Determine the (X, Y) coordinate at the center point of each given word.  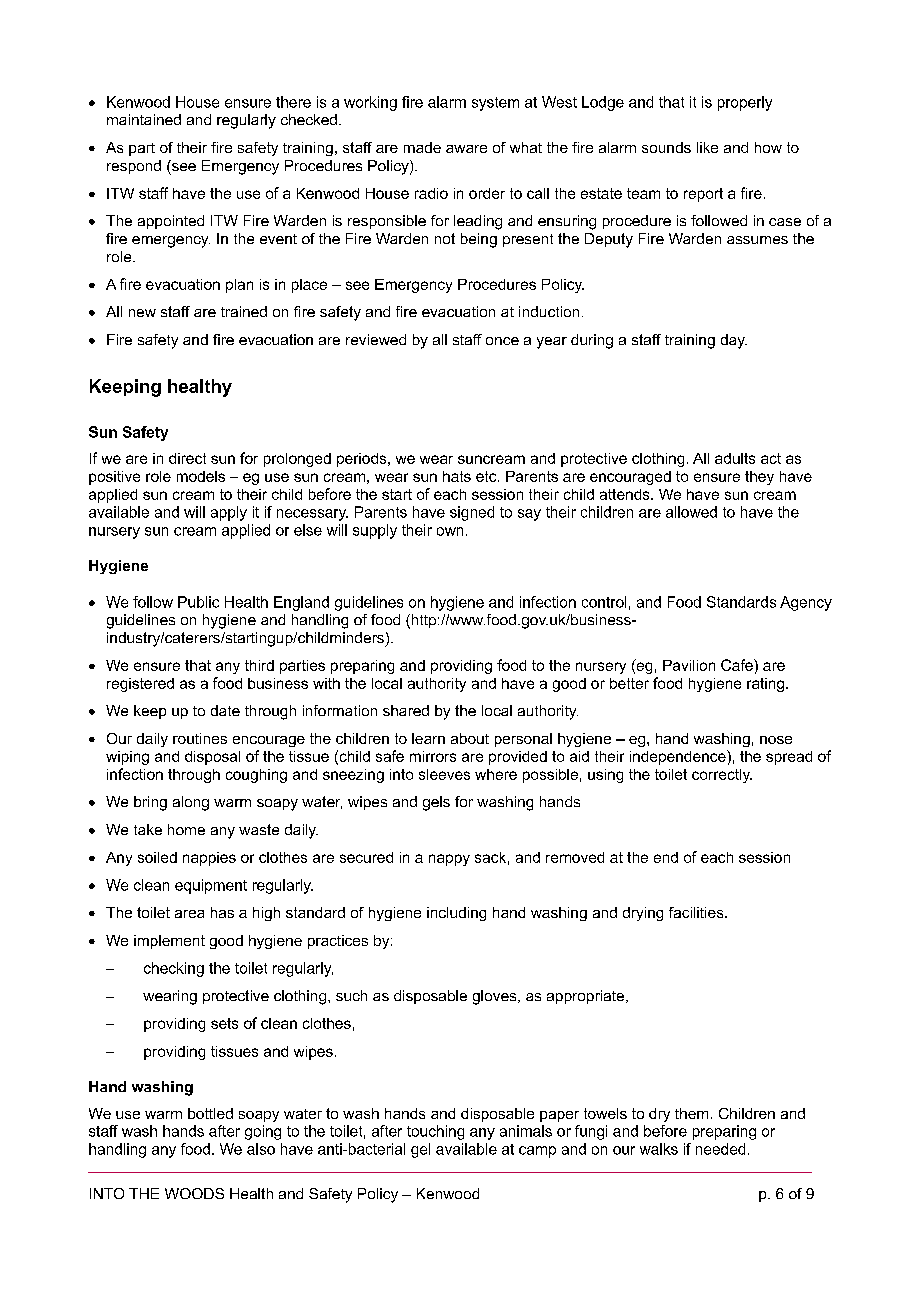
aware (466, 149)
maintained (144, 119)
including (456, 914)
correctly (722, 776)
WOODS (194, 1193)
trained (244, 311)
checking (174, 969)
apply (229, 513)
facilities (697, 912)
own (450, 531)
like (707, 147)
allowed (691, 512)
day (734, 341)
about (470, 738)
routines (200, 738)
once (502, 341)
